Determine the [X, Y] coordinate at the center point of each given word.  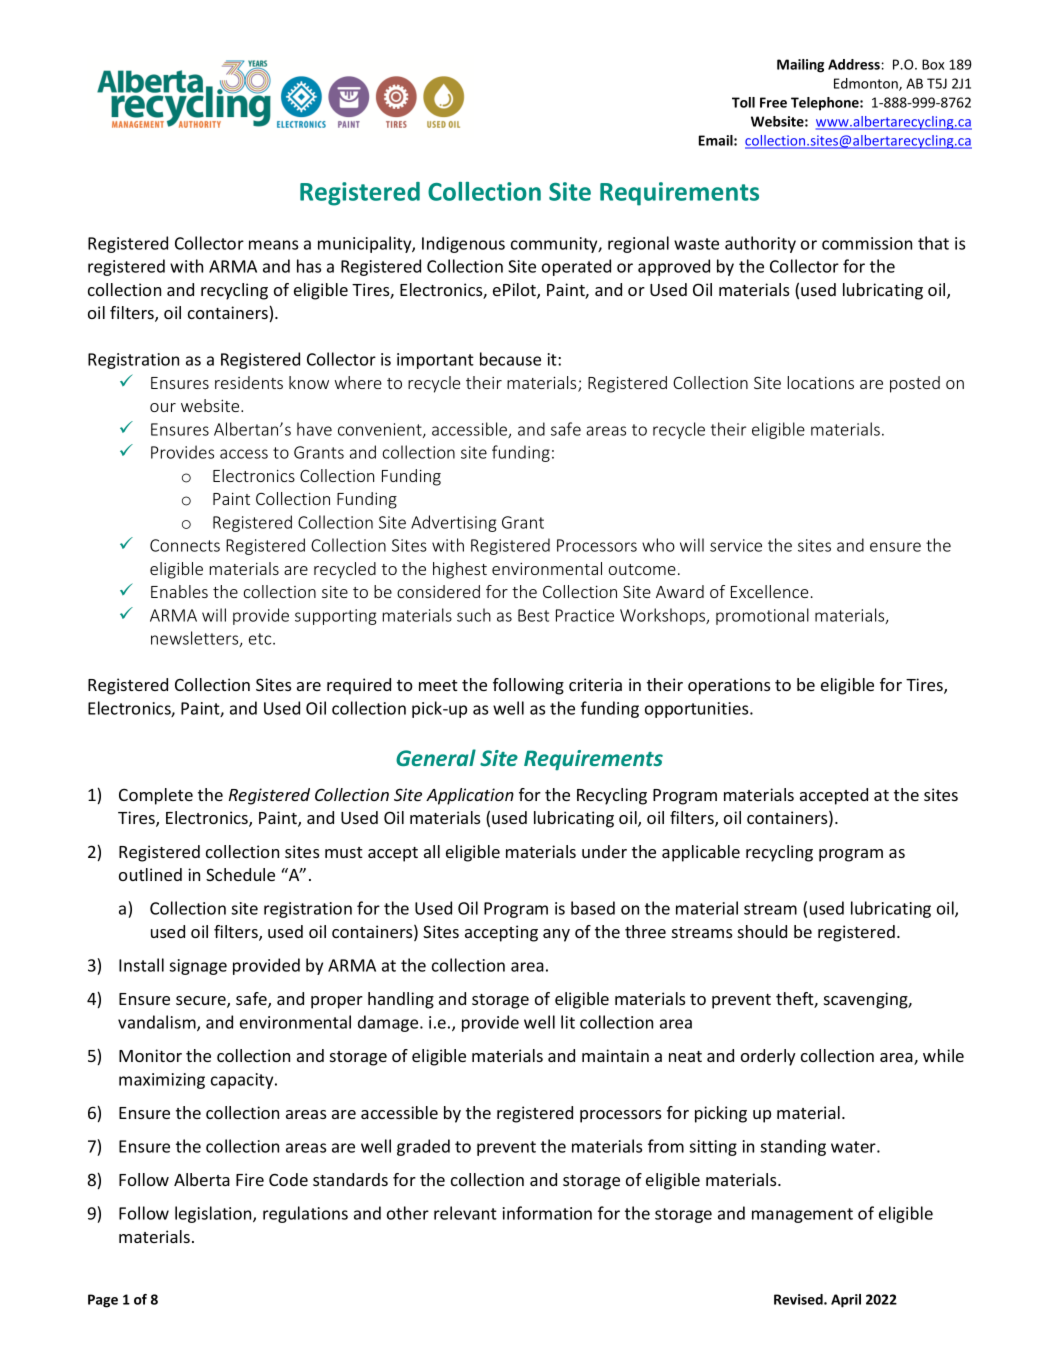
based [593, 908]
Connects [185, 545]
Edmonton [867, 84]
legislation [214, 1214]
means [273, 245]
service [736, 545]
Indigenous [463, 244]
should [762, 931]
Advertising [453, 523]
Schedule [240, 874]
